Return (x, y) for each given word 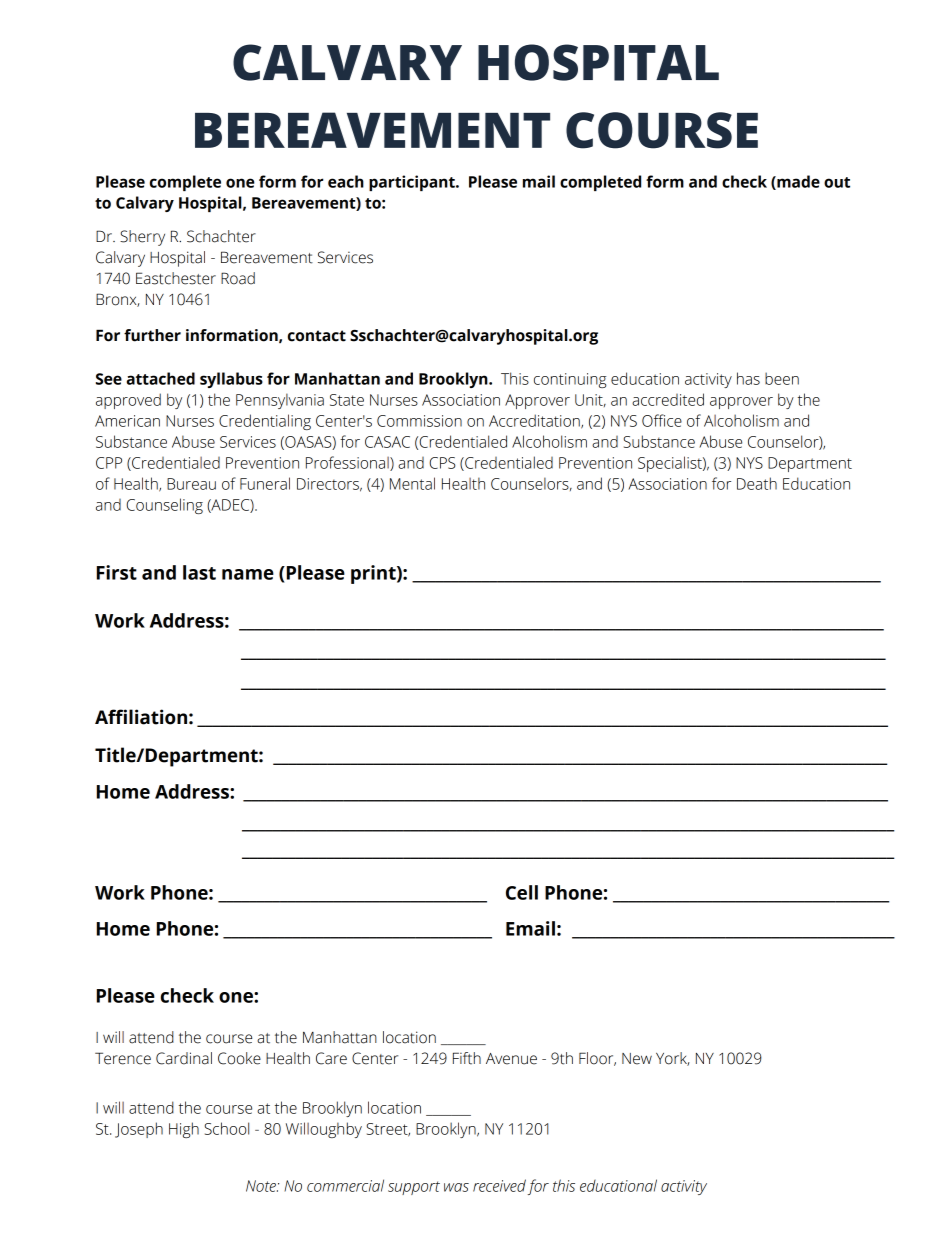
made (797, 182)
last (199, 572)
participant (413, 183)
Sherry (142, 238)
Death (757, 483)
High (184, 1130)
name (248, 574)
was (456, 1187)
